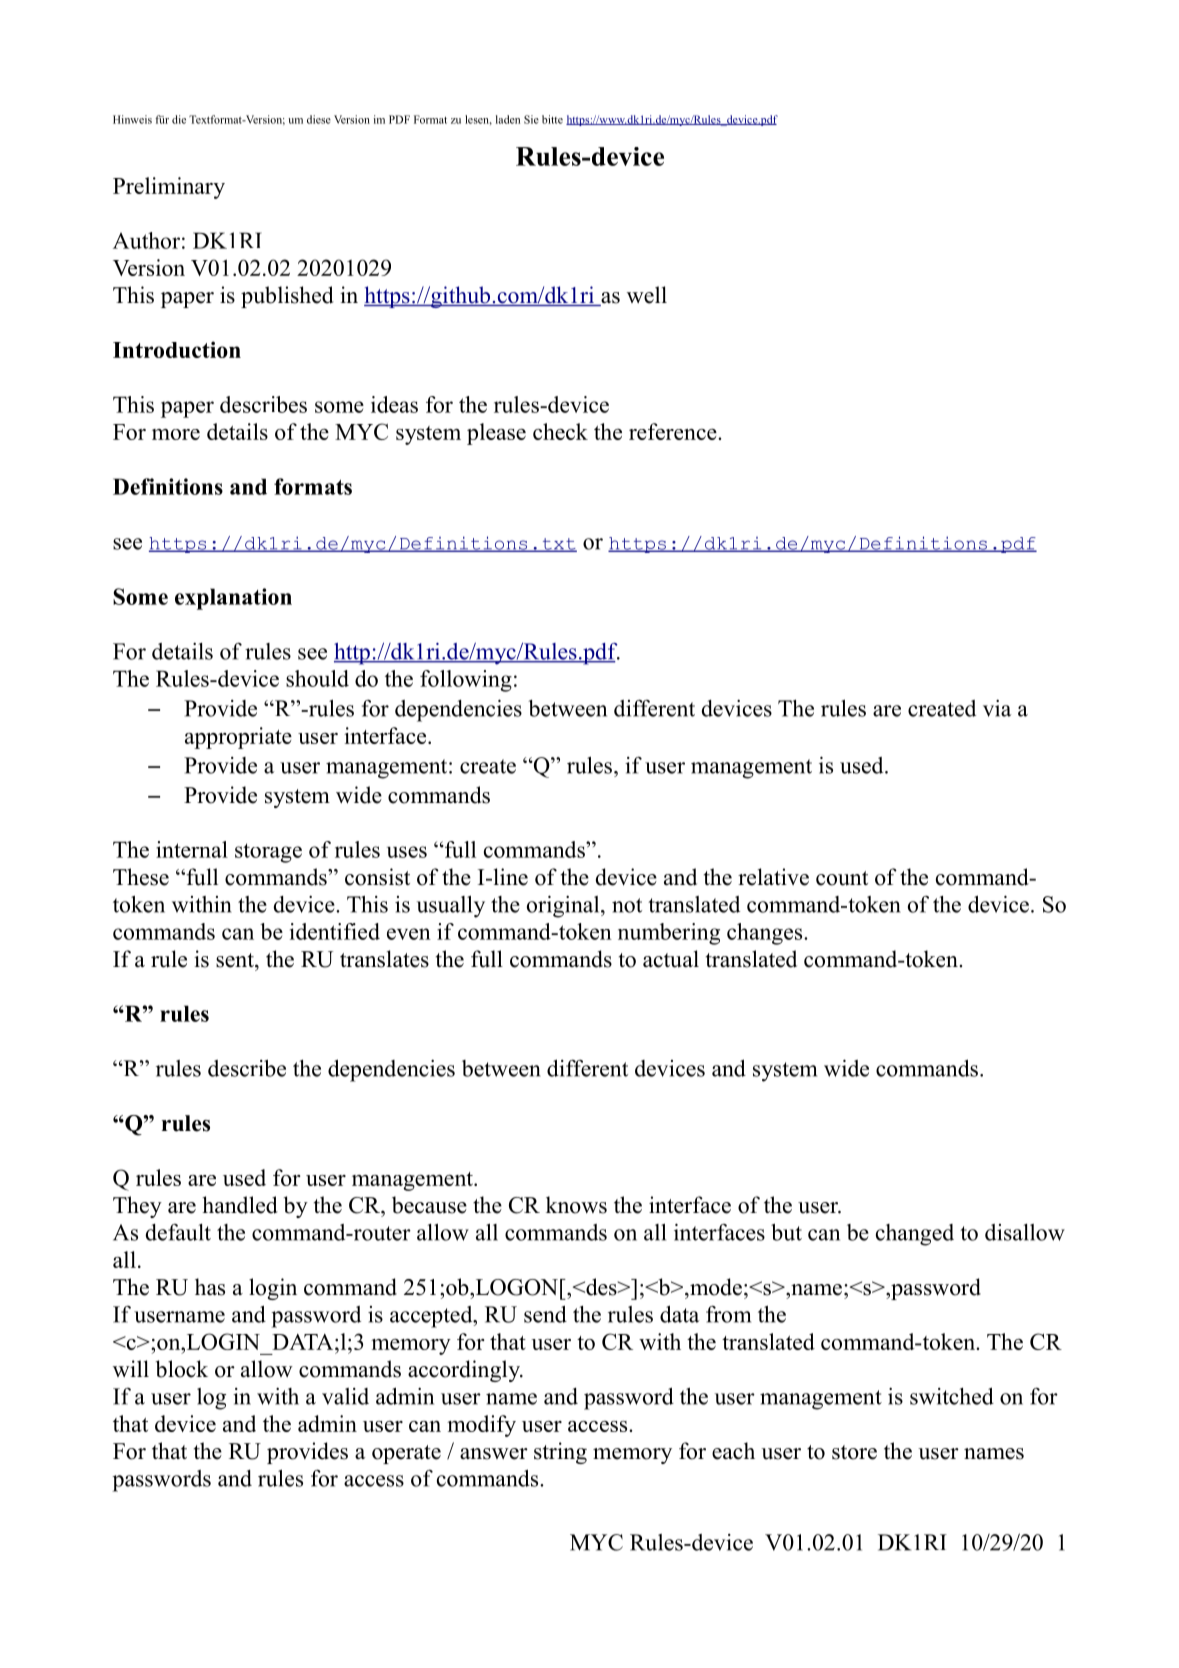 This page has width=1179, height=1668. What do you see at coordinates (233, 599) in the page?
I see `explanation` at bounding box center [233, 599].
